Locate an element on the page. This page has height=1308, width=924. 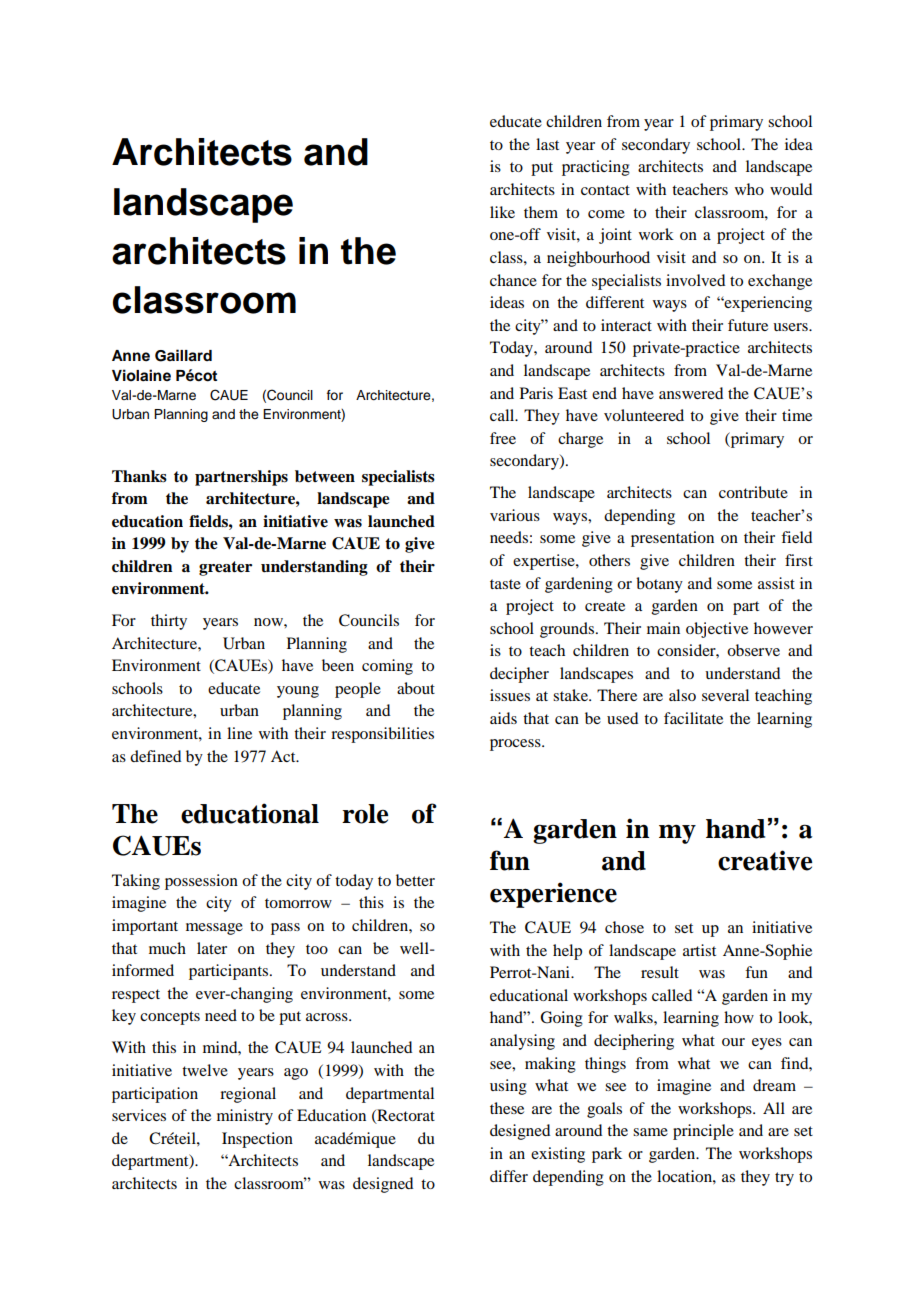
who is located at coordinates (749, 189).
